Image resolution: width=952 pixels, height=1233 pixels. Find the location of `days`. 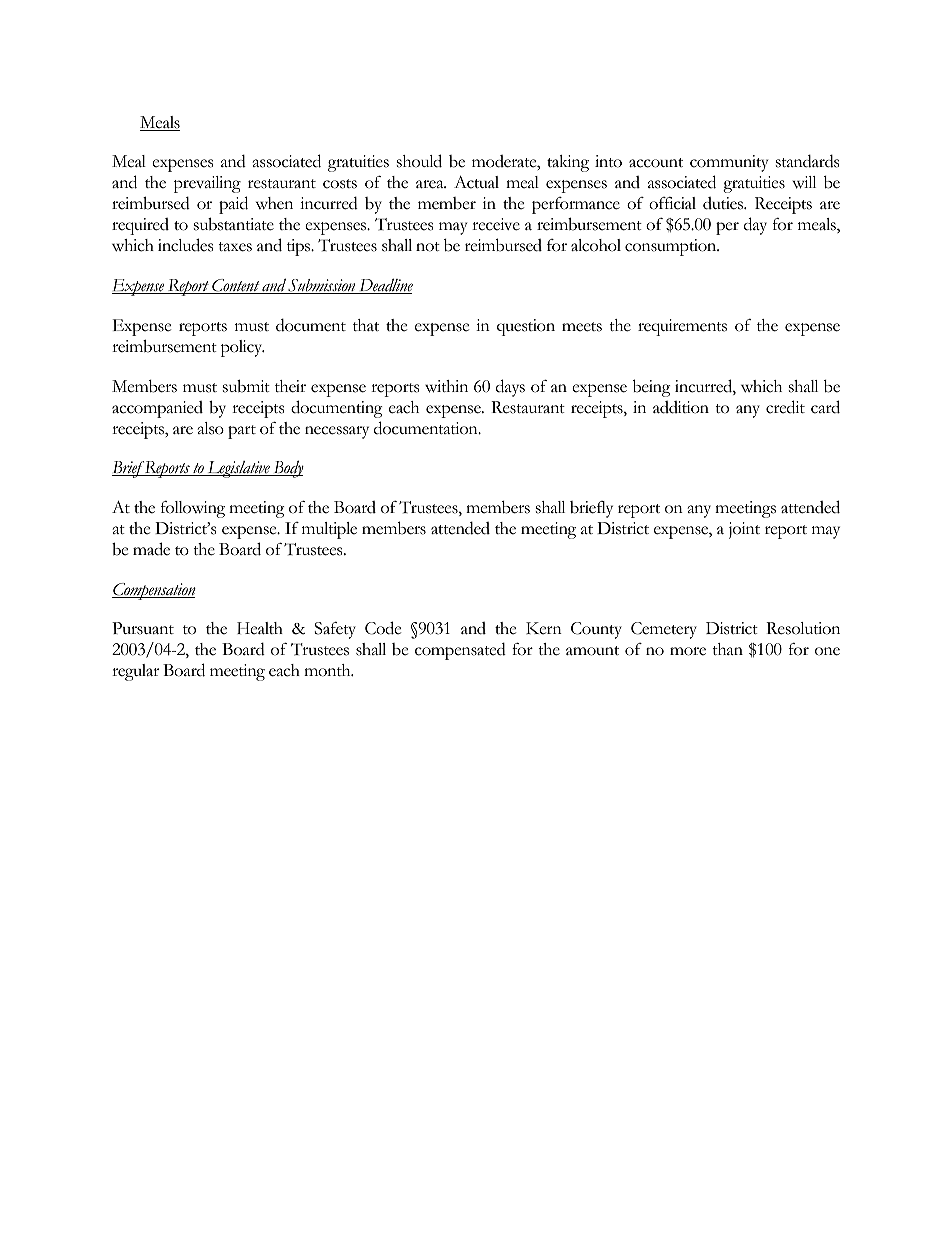

days is located at coordinates (510, 388).
